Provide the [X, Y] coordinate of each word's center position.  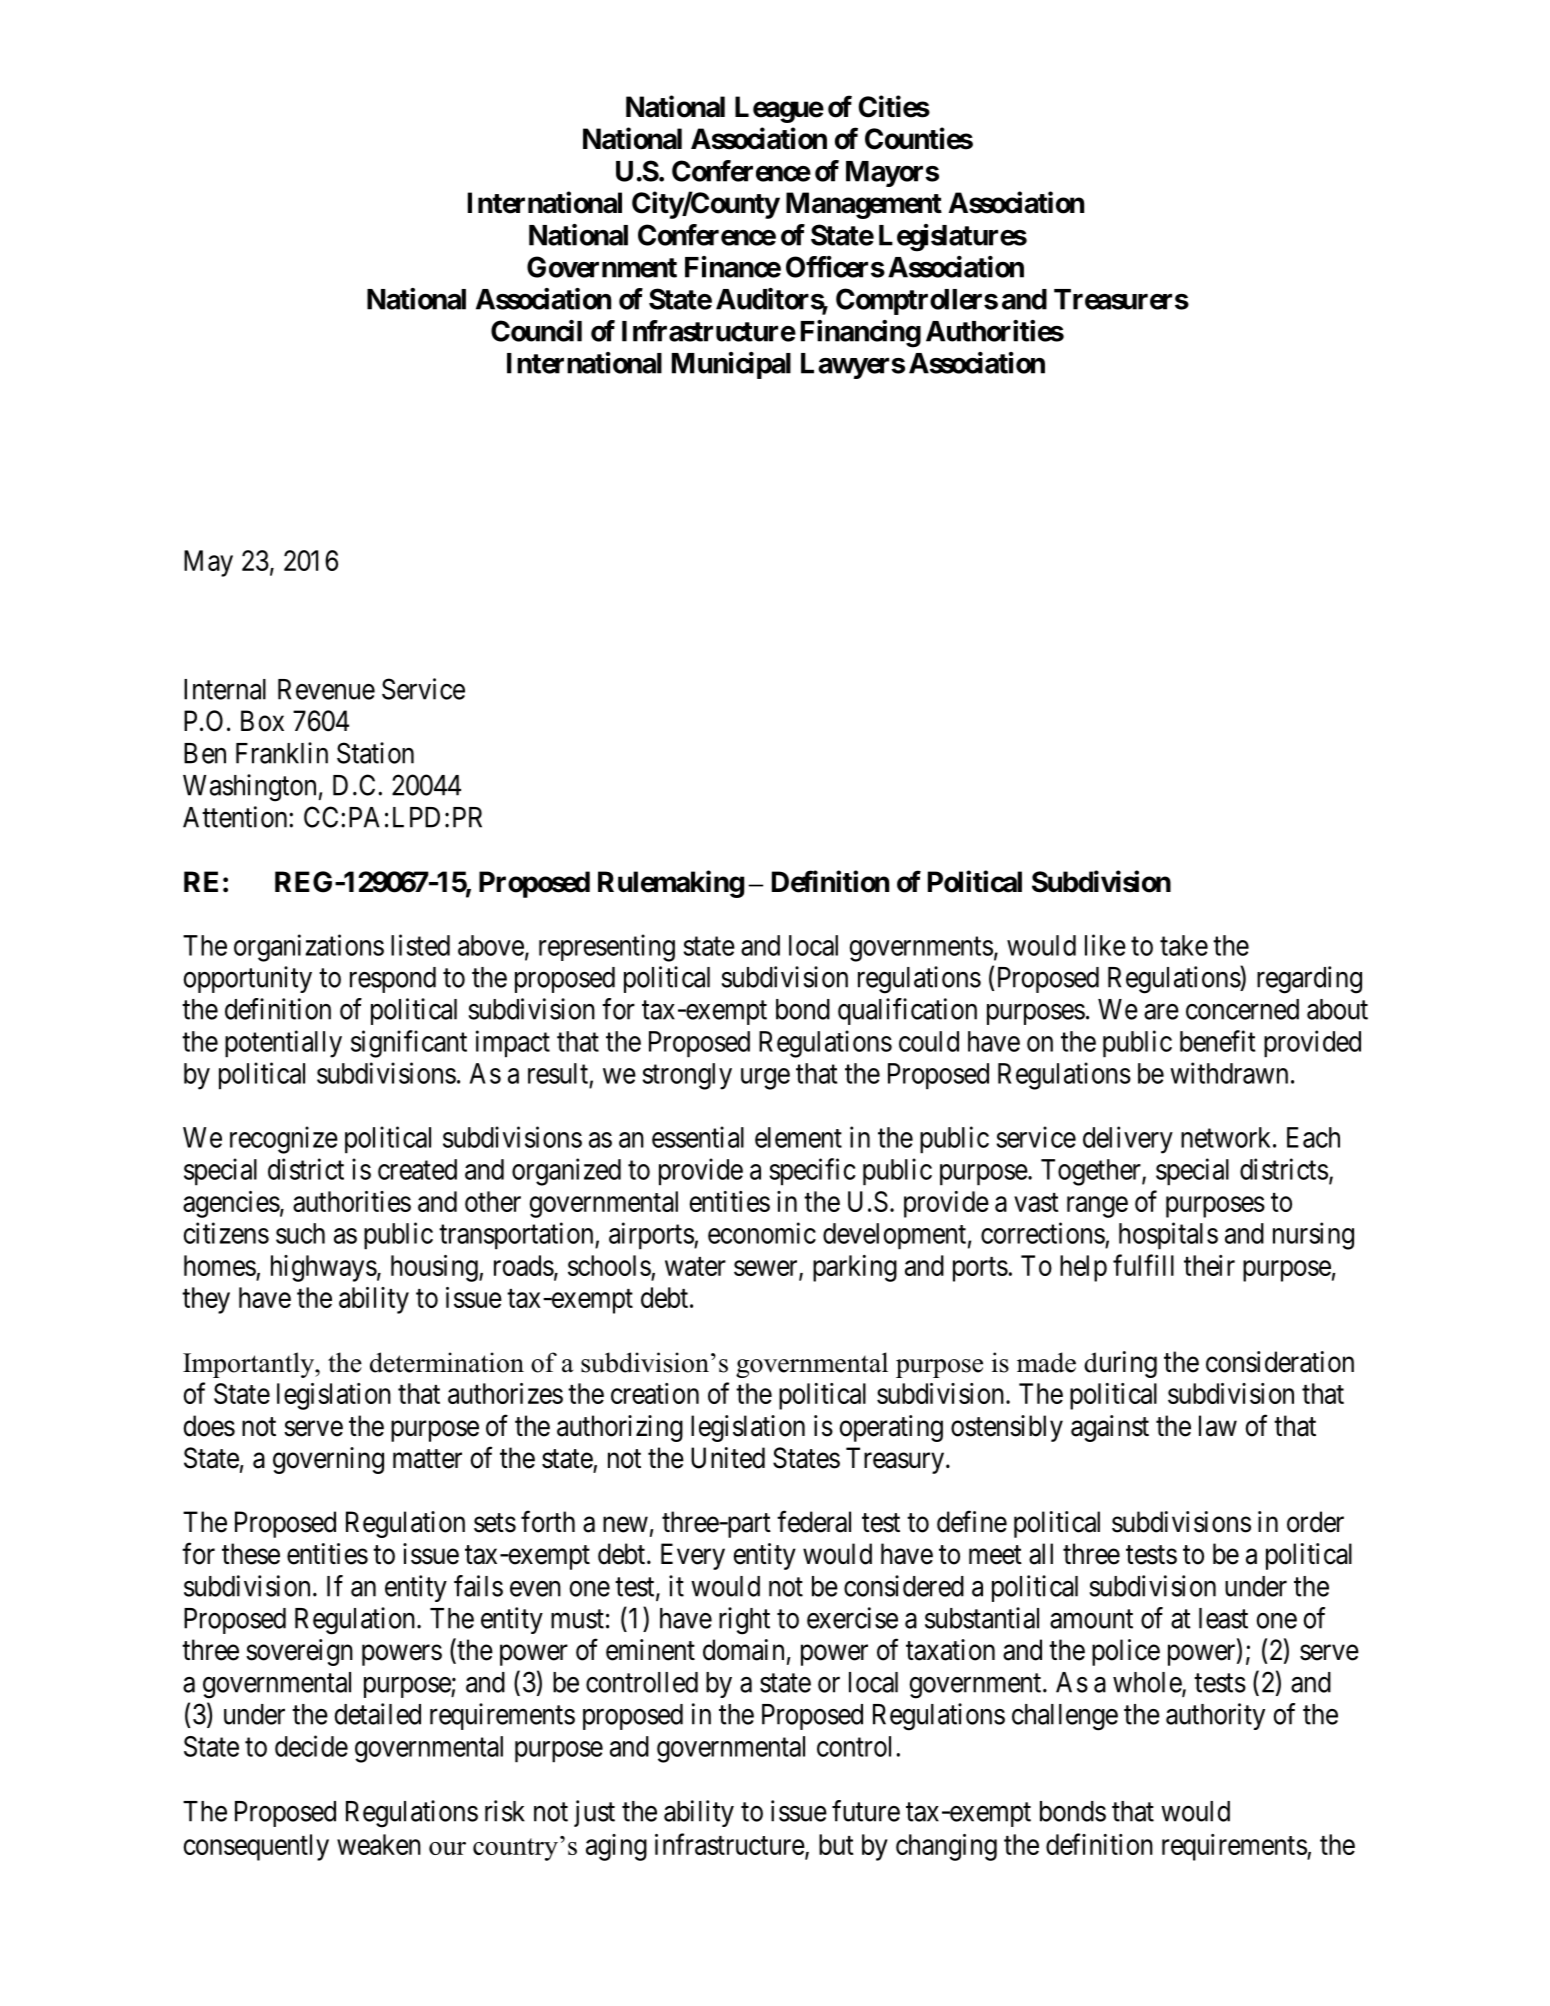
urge [765, 1079]
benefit [1217, 1041]
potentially [283, 1044]
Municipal [731, 365]
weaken [379, 1844]
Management [864, 205]
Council [536, 331]
